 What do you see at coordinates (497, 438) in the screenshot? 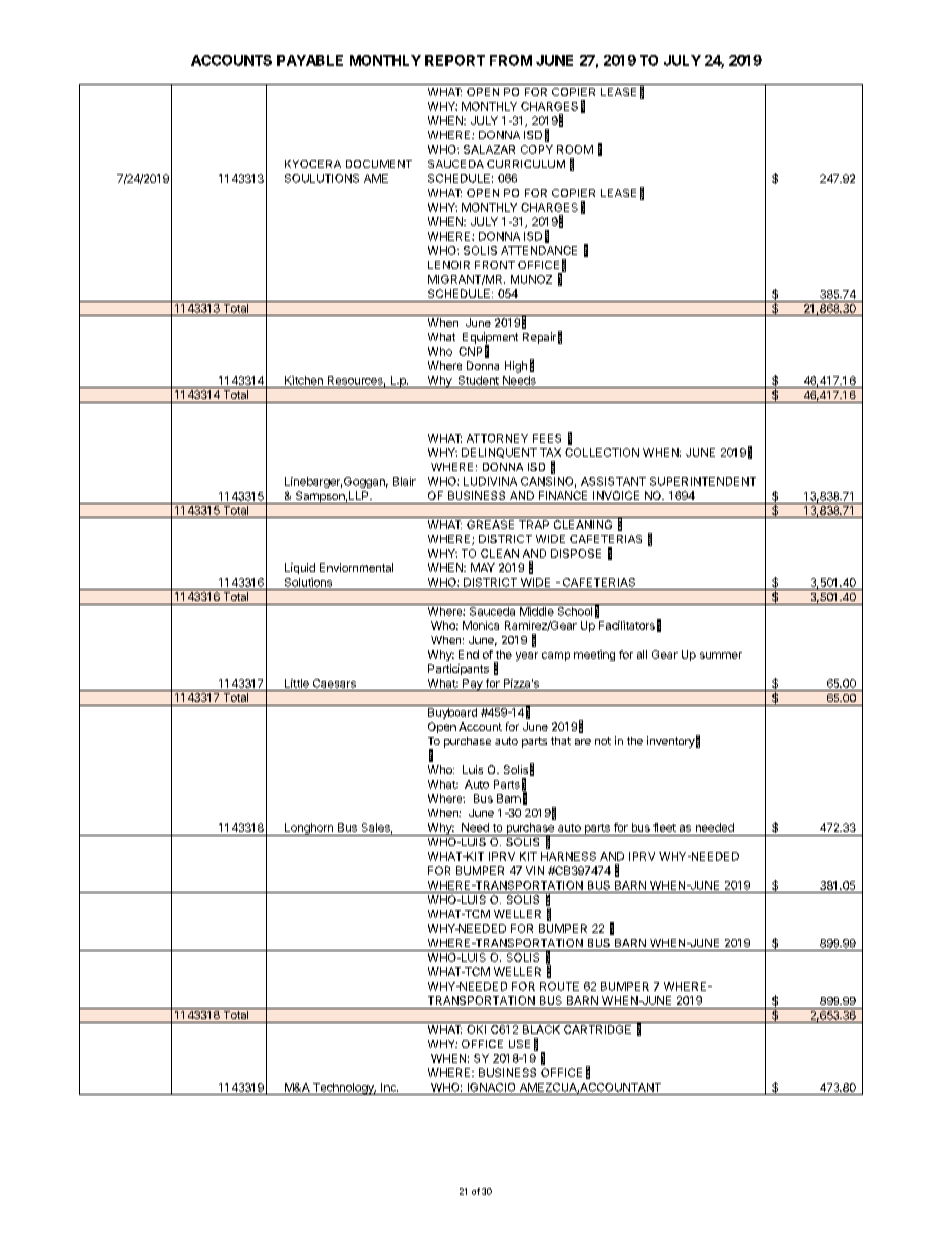
I see `ATTORNEY` at bounding box center [497, 438].
